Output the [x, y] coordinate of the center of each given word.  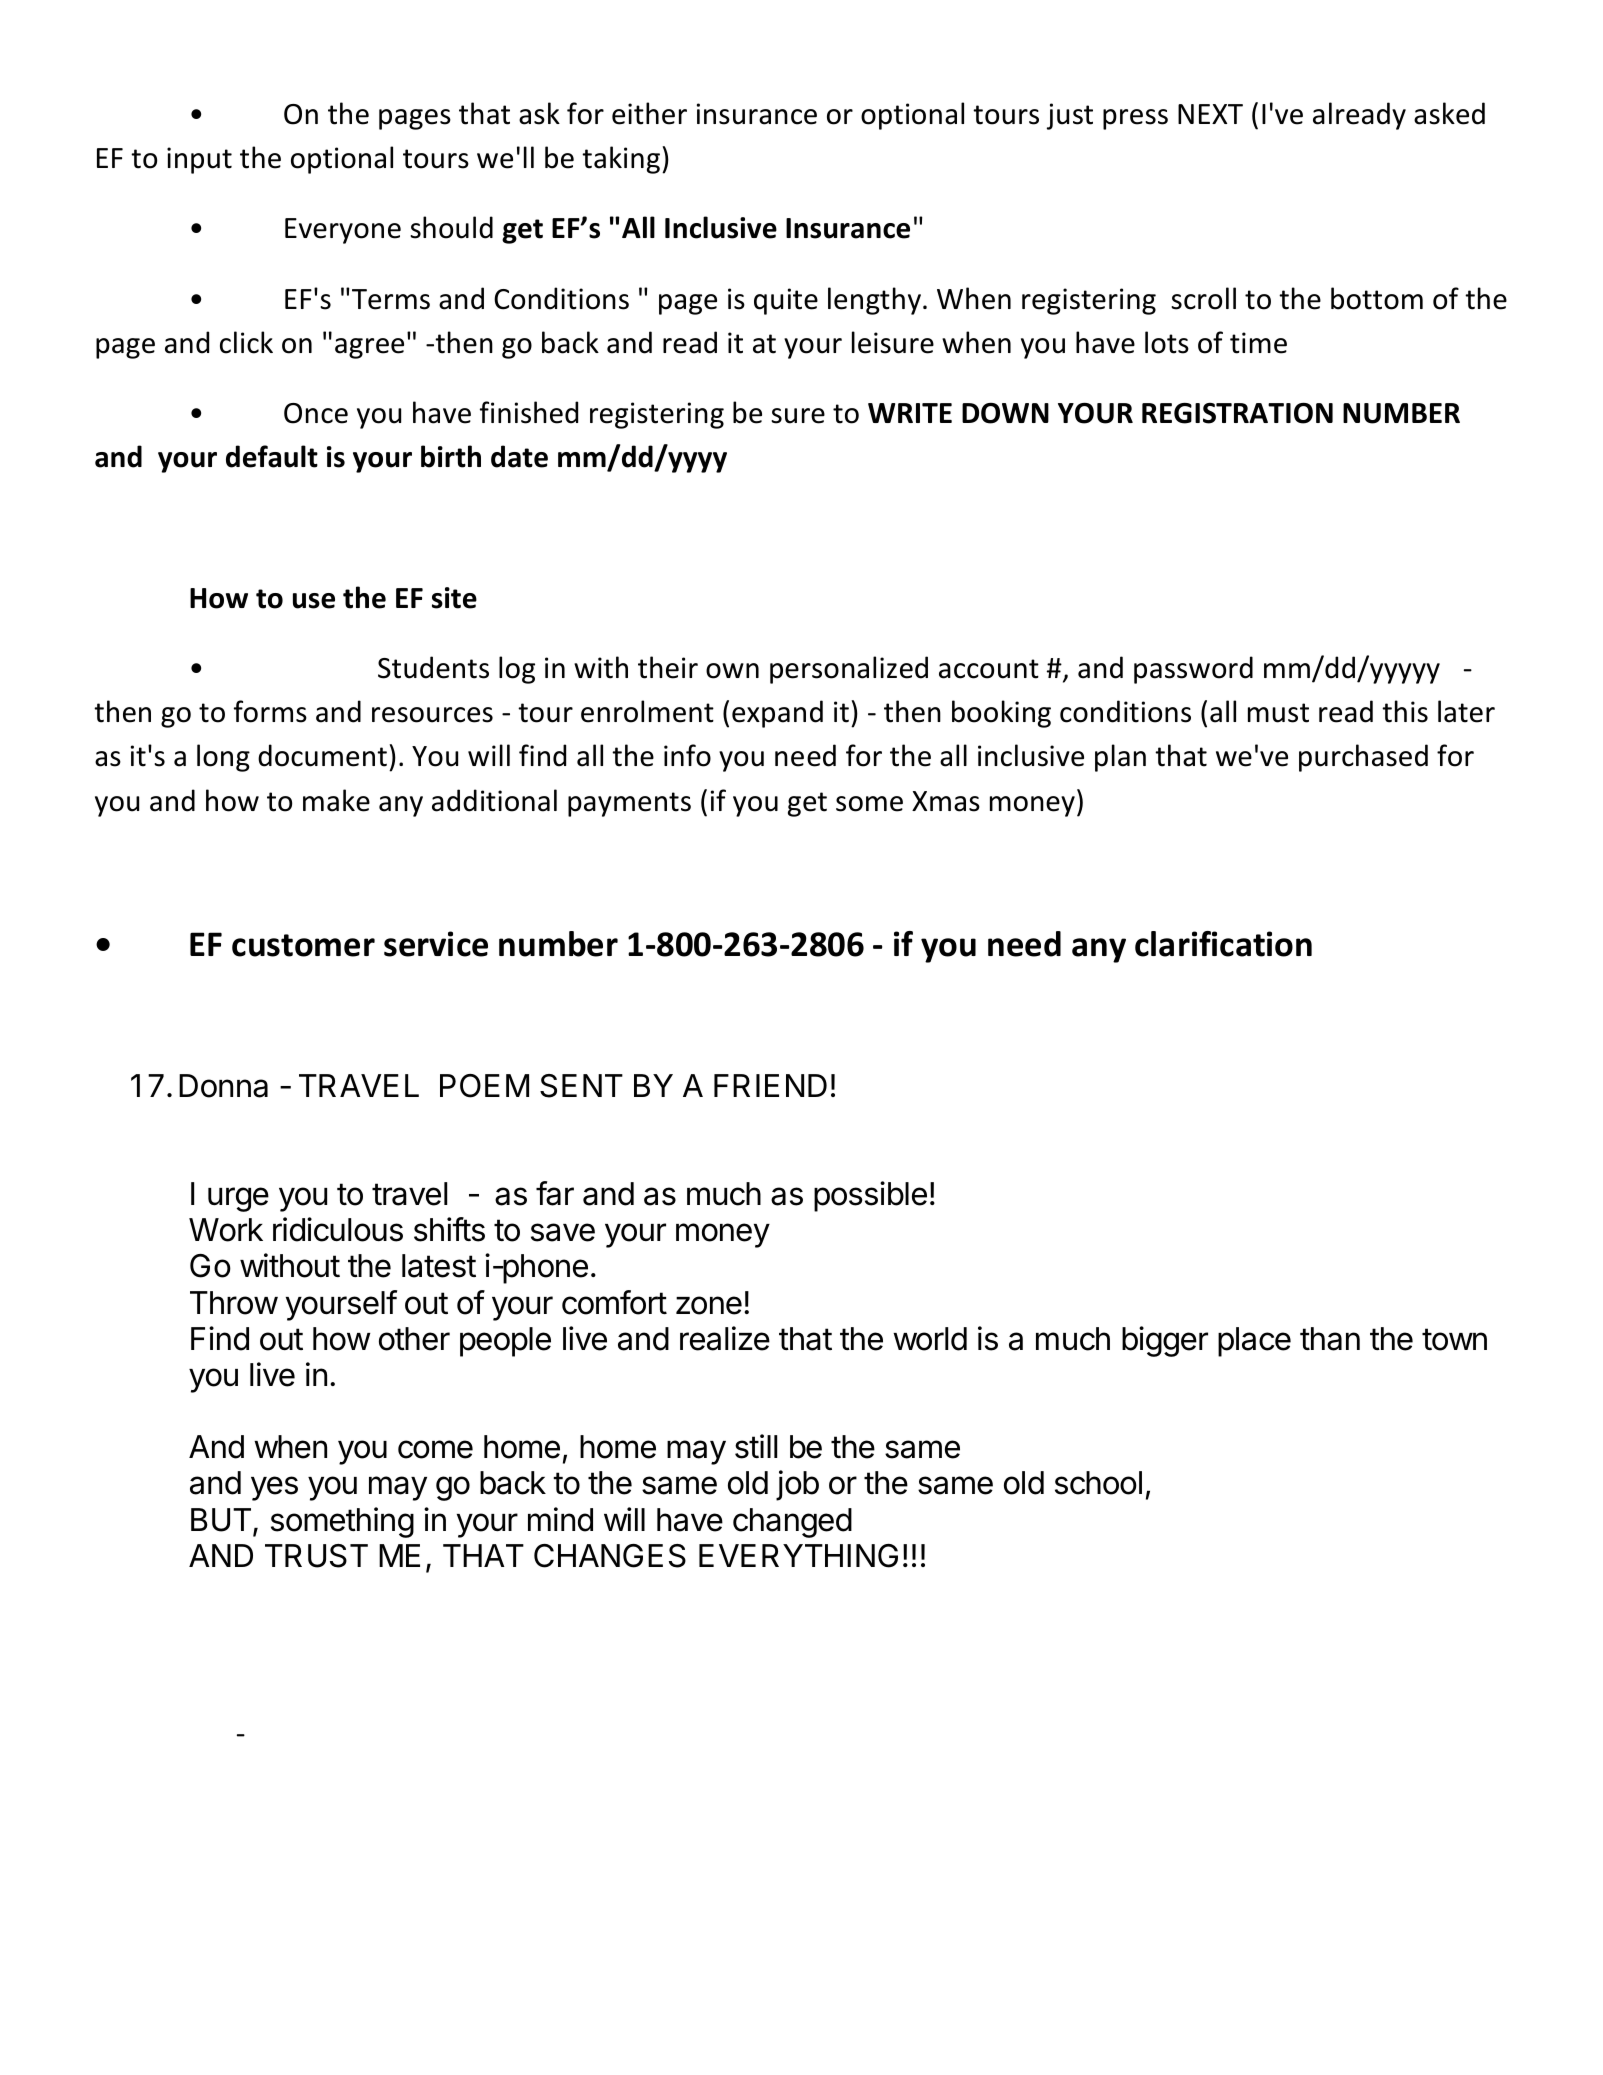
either [649, 113]
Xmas [946, 801]
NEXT [1210, 114]
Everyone [343, 231]
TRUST [316, 1556]
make [336, 800]
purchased [1363, 758]
